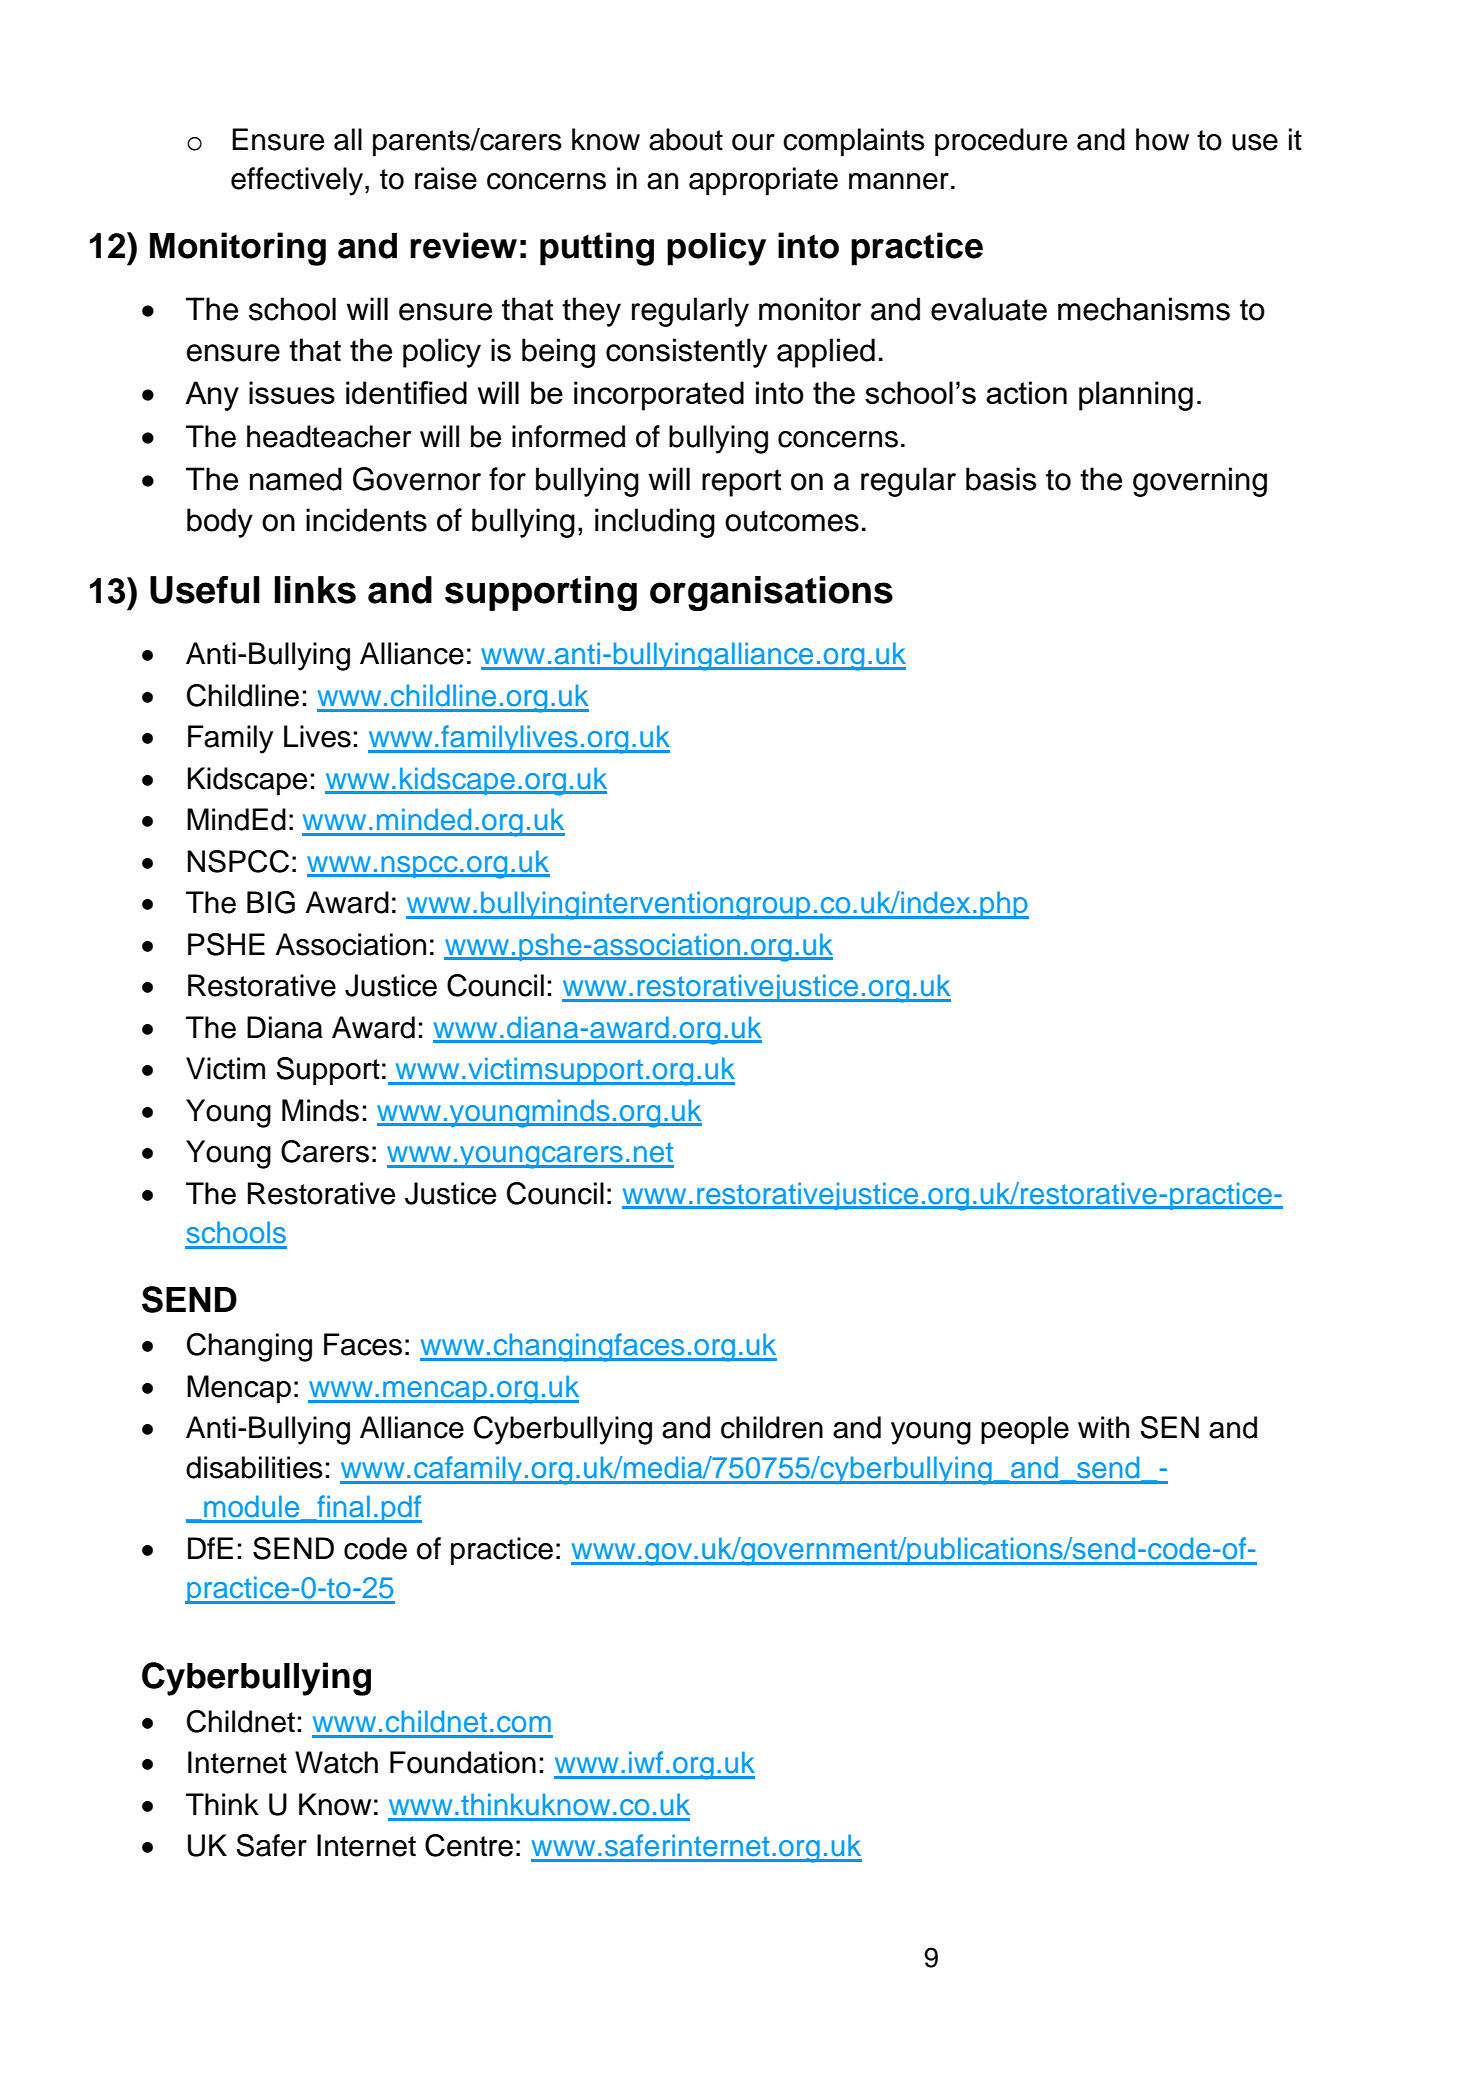 The width and height of the screenshot is (1481, 2094). I want to click on basis, so click(1001, 479).
